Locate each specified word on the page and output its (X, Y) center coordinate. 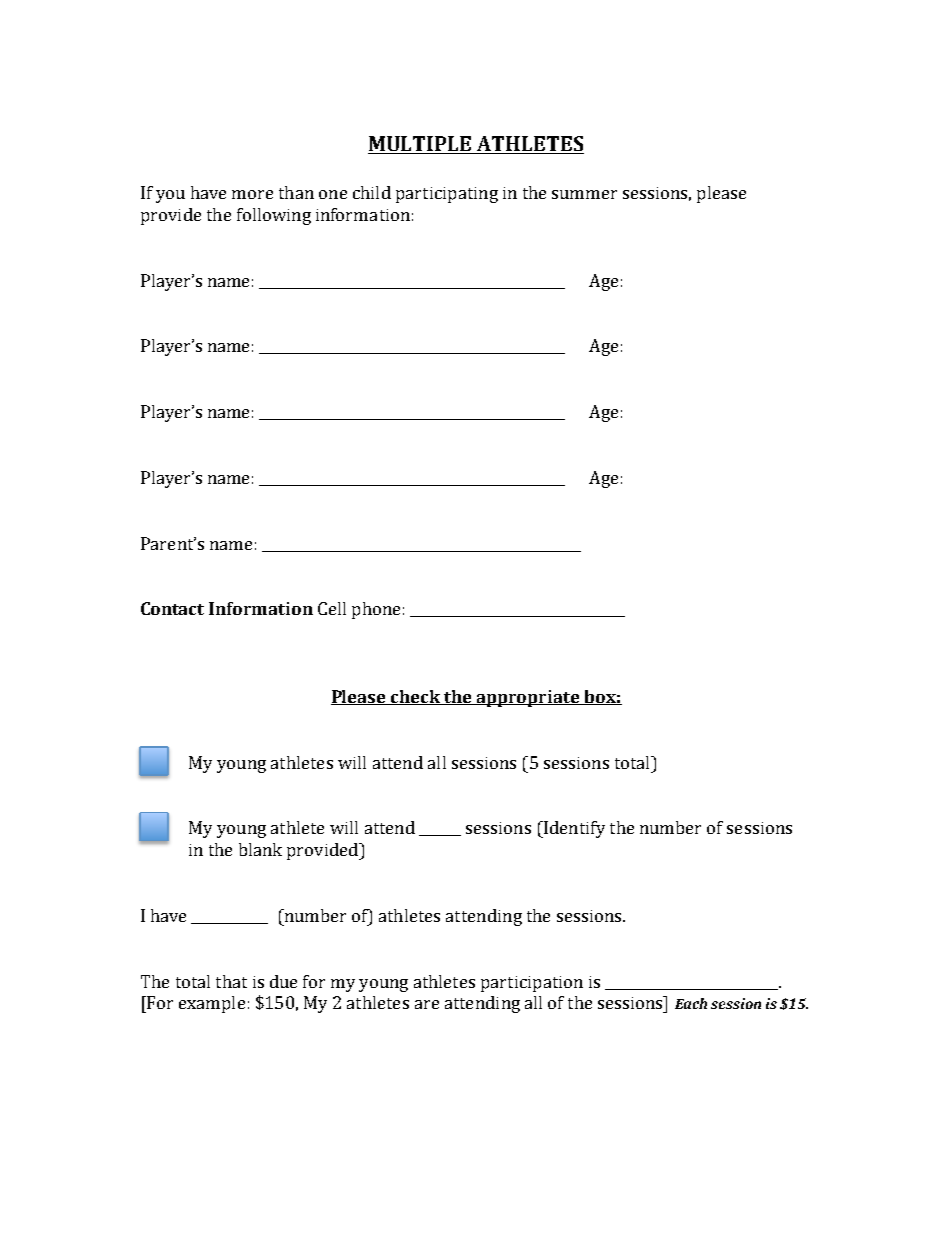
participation (532, 984)
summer (584, 194)
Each (691, 1003)
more (252, 194)
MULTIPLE (421, 145)
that (231, 981)
